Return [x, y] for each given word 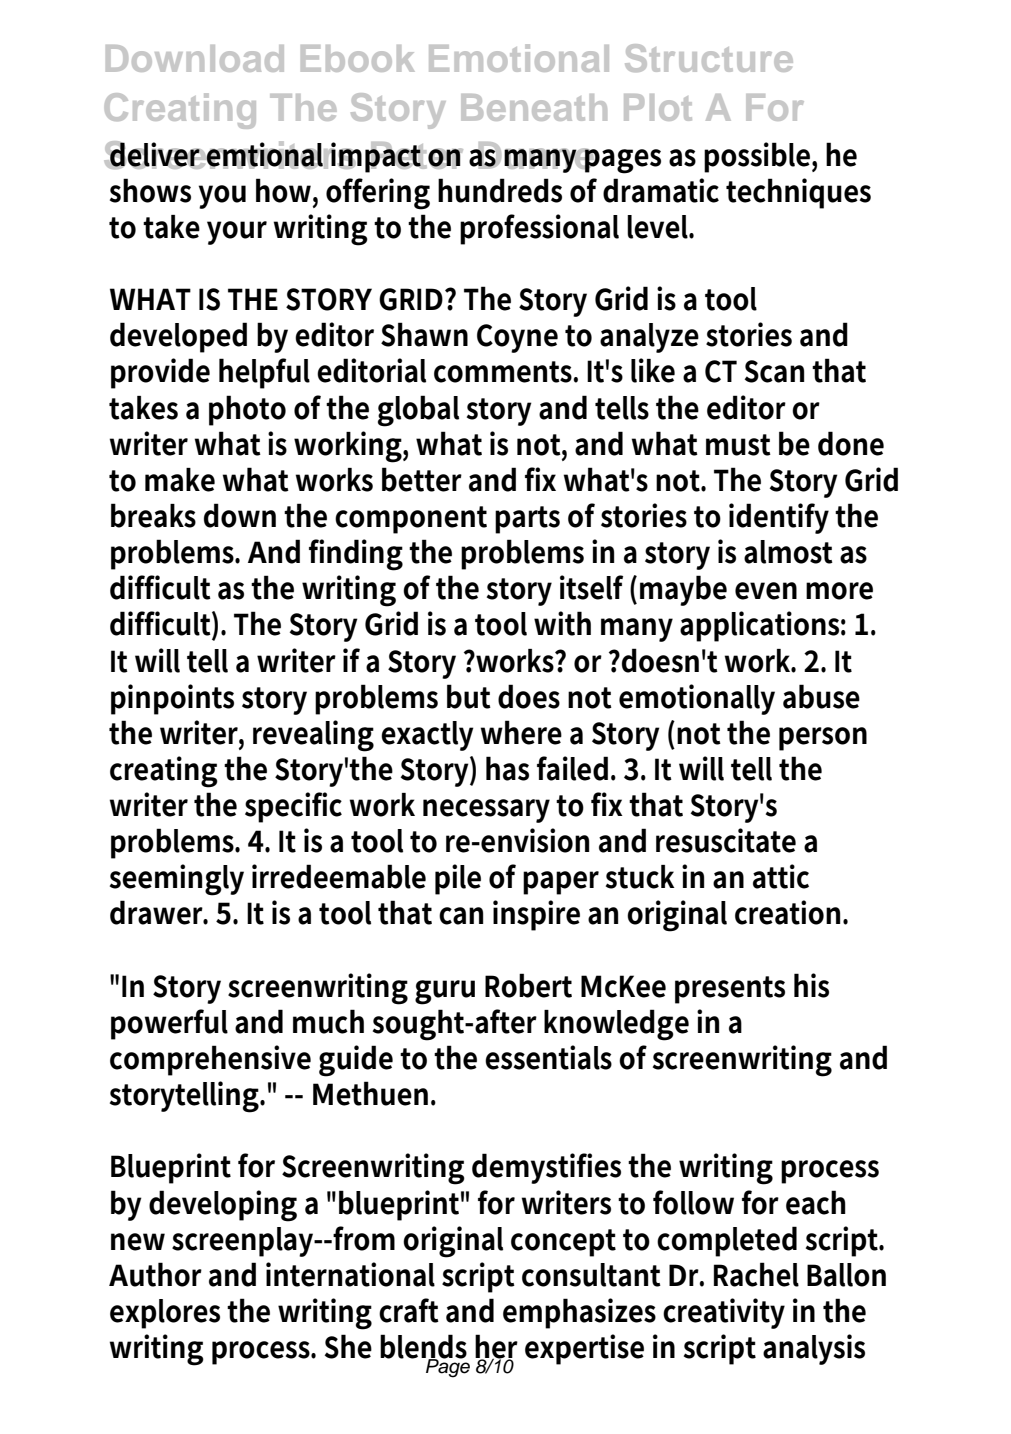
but [469, 696]
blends [423, 1347]
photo [247, 410]
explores [165, 1314]
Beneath [534, 107]
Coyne [517, 338]
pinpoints [172, 699]
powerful [169, 1024]
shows [150, 190]
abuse [821, 696]
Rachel [756, 1274]
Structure [709, 58]
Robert [528, 985]
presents [730, 990]
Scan [774, 371]
